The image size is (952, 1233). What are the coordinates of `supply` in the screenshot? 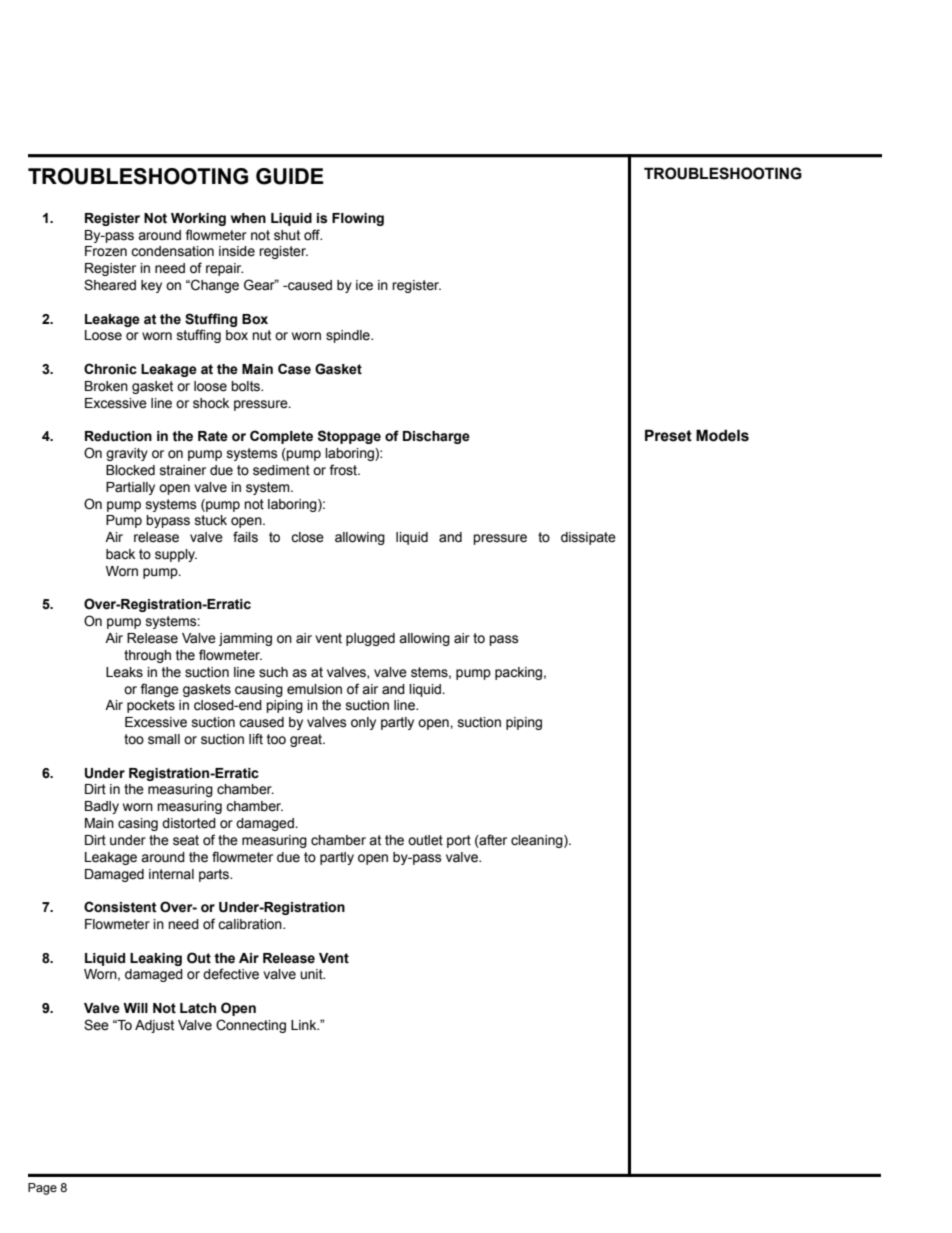 It's located at (176, 555).
